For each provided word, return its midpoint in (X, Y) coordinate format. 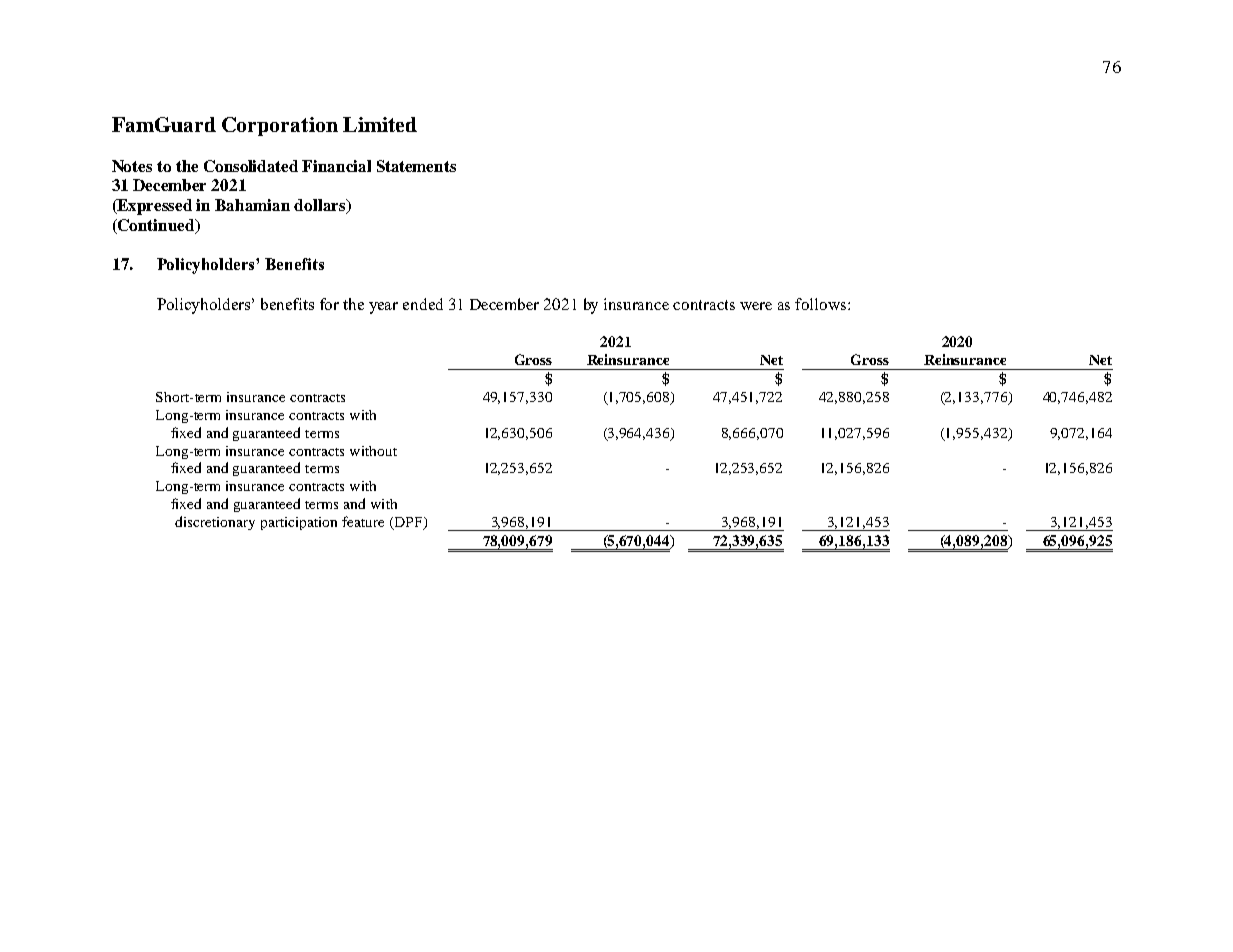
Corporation (280, 126)
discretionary (215, 523)
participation (299, 523)
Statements (416, 166)
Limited (380, 124)
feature (363, 521)
